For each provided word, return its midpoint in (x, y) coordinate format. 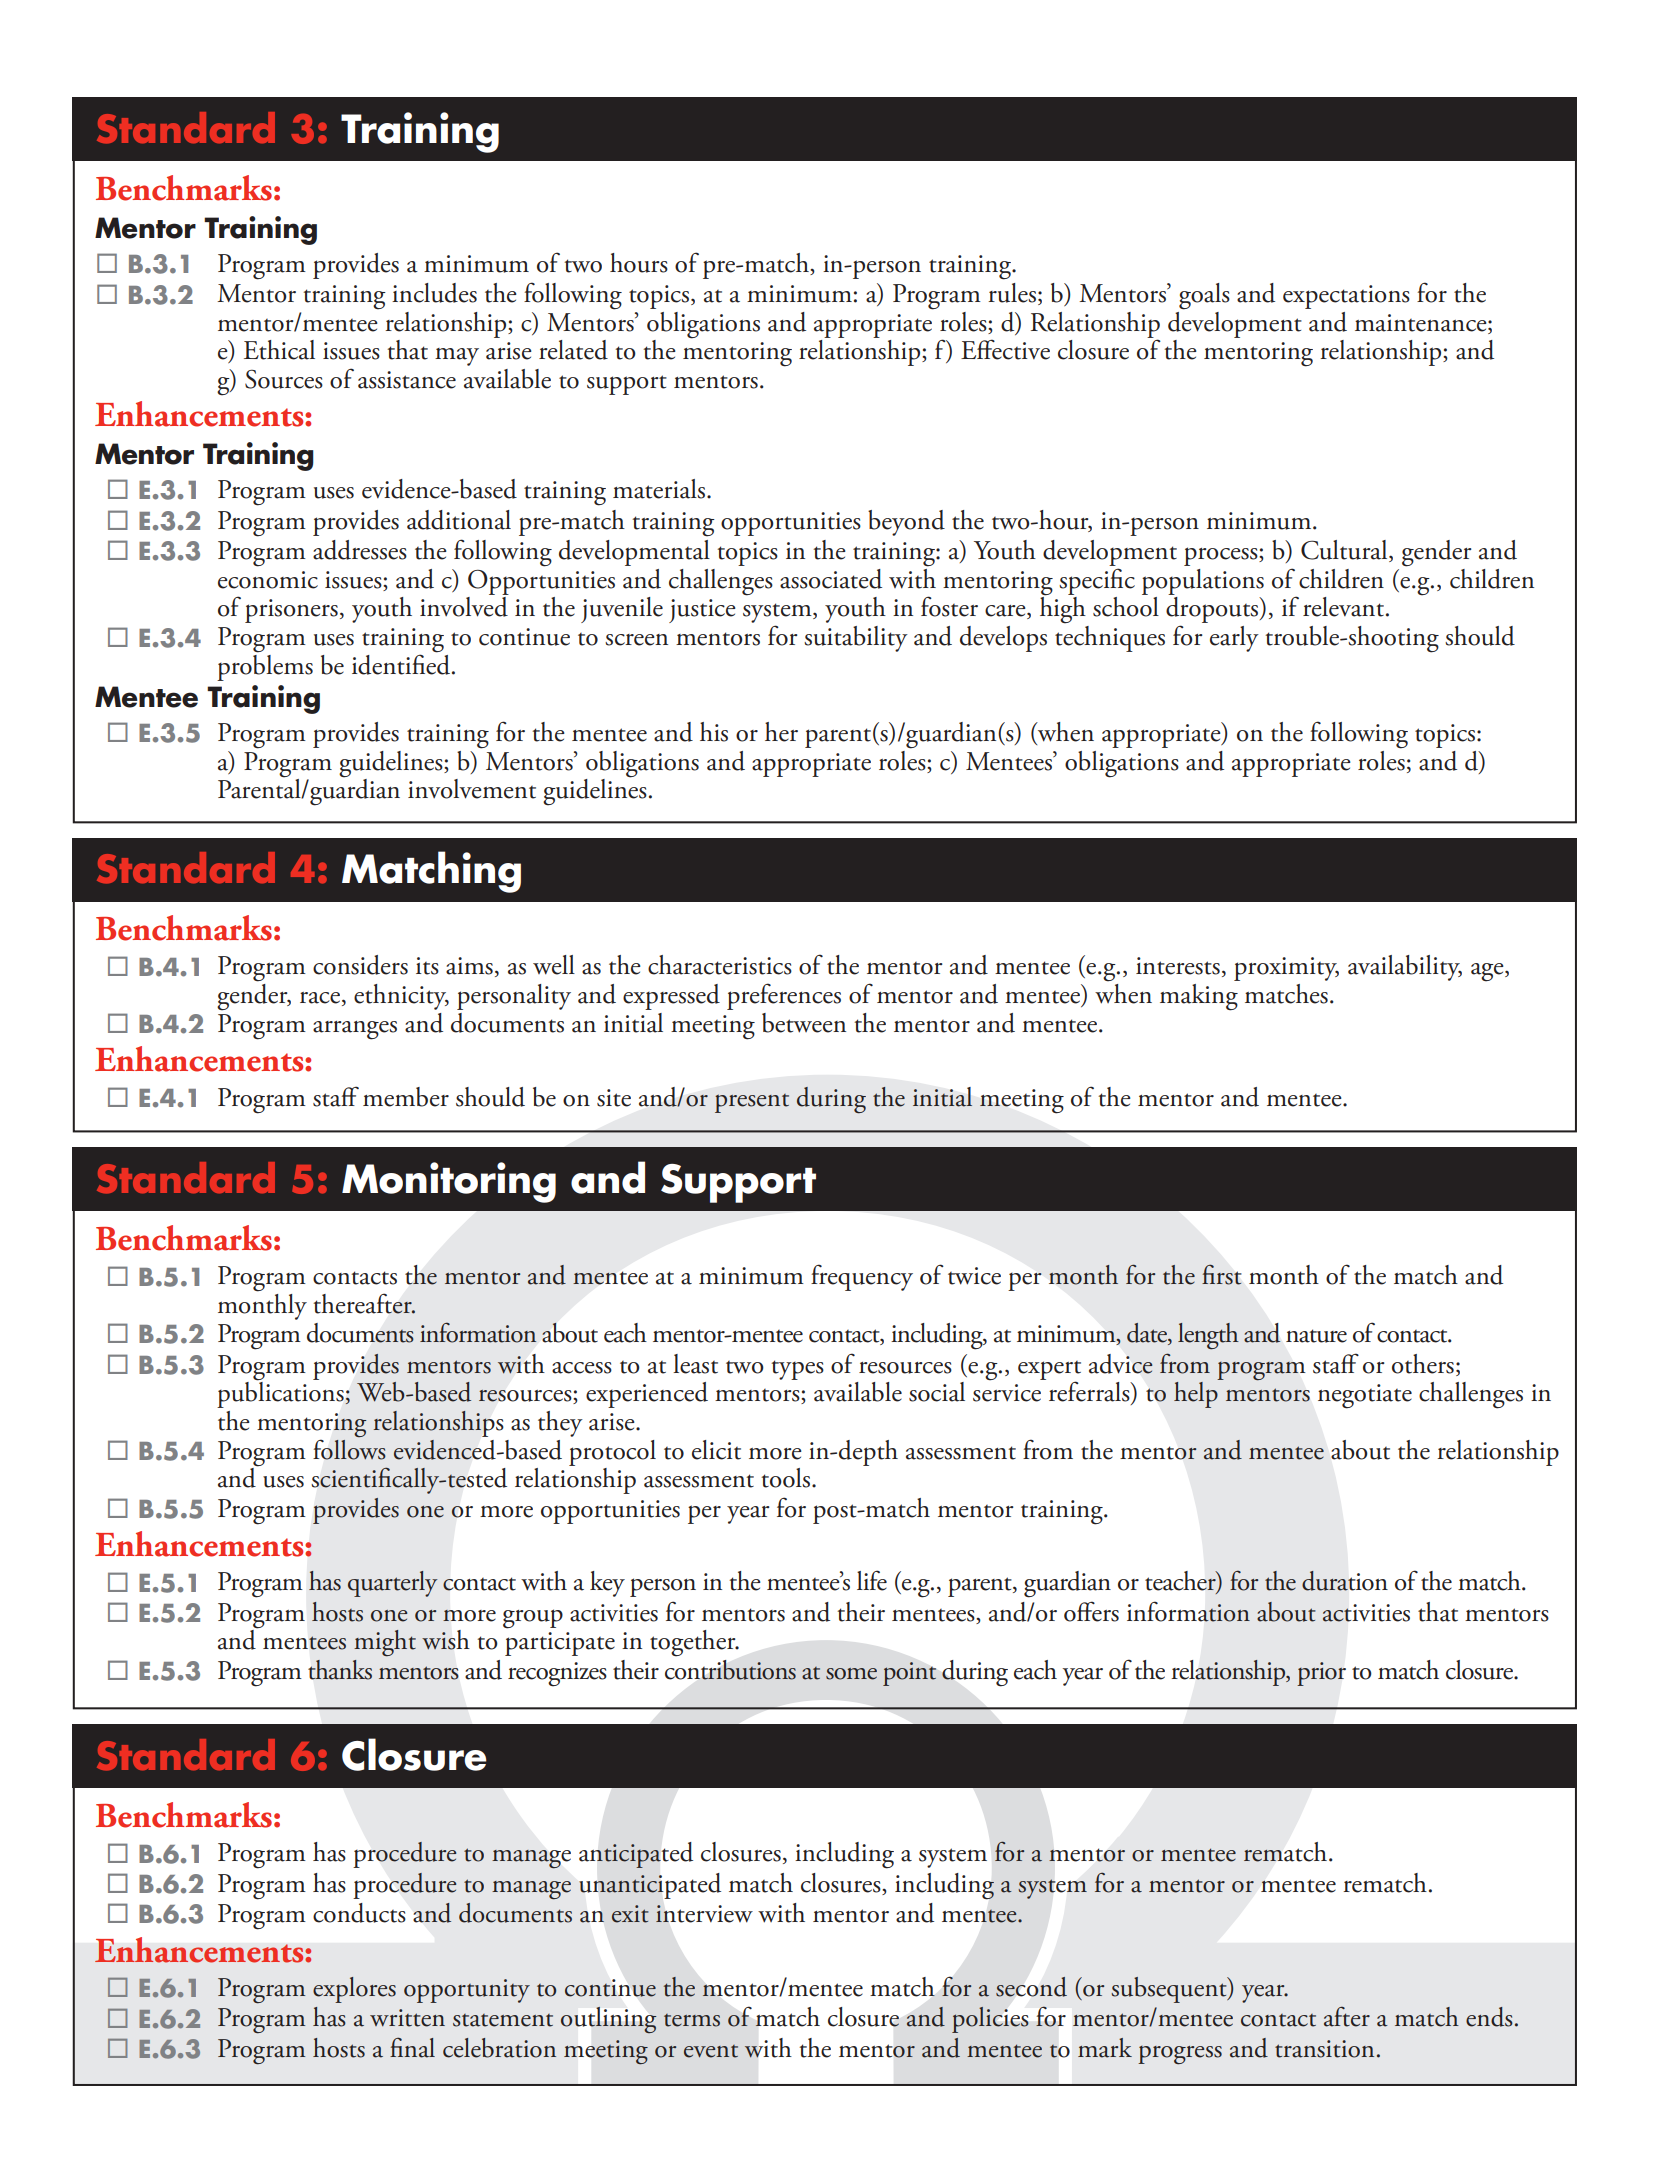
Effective (1005, 349)
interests (1178, 966)
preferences (784, 996)
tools (785, 1478)
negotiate (1365, 1396)
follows (349, 1450)
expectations (1346, 297)
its (427, 966)
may (457, 357)
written (407, 2018)
